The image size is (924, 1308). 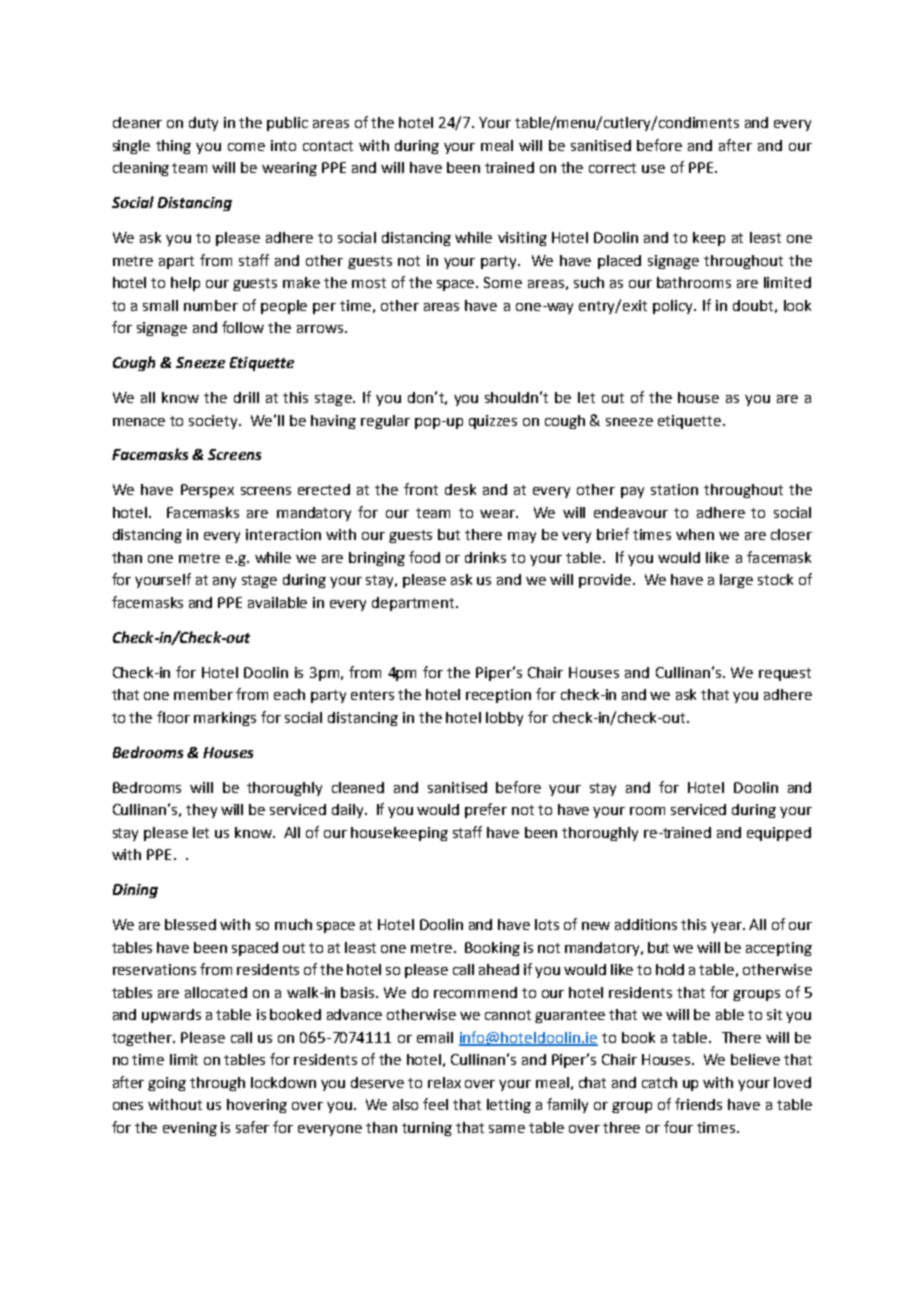 I want to click on feel, so click(x=435, y=1104).
